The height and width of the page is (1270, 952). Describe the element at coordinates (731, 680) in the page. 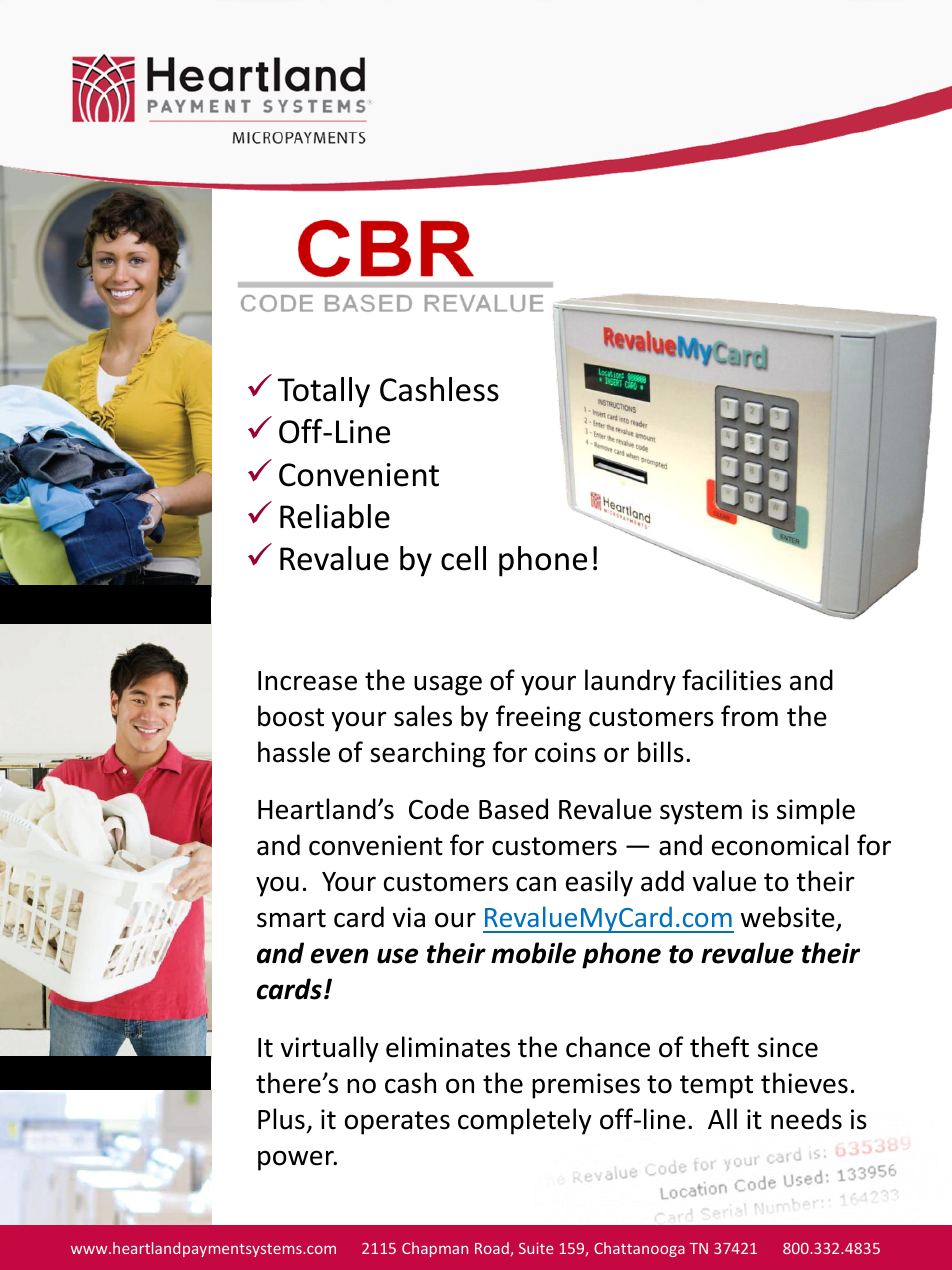

I see `facilities` at that location.
